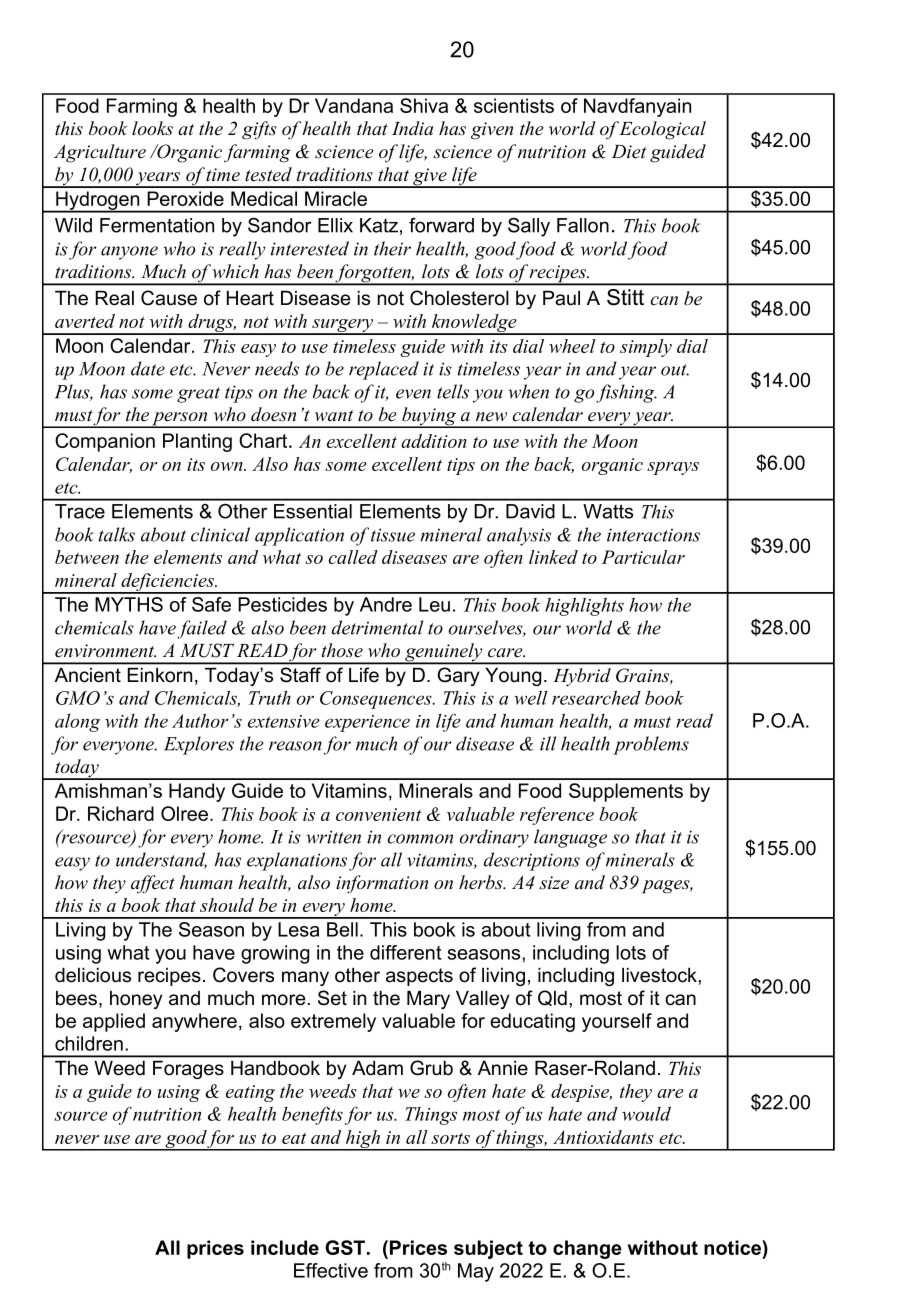 The width and height of the page is (924, 1311). I want to click on Diet, so click(628, 152).
